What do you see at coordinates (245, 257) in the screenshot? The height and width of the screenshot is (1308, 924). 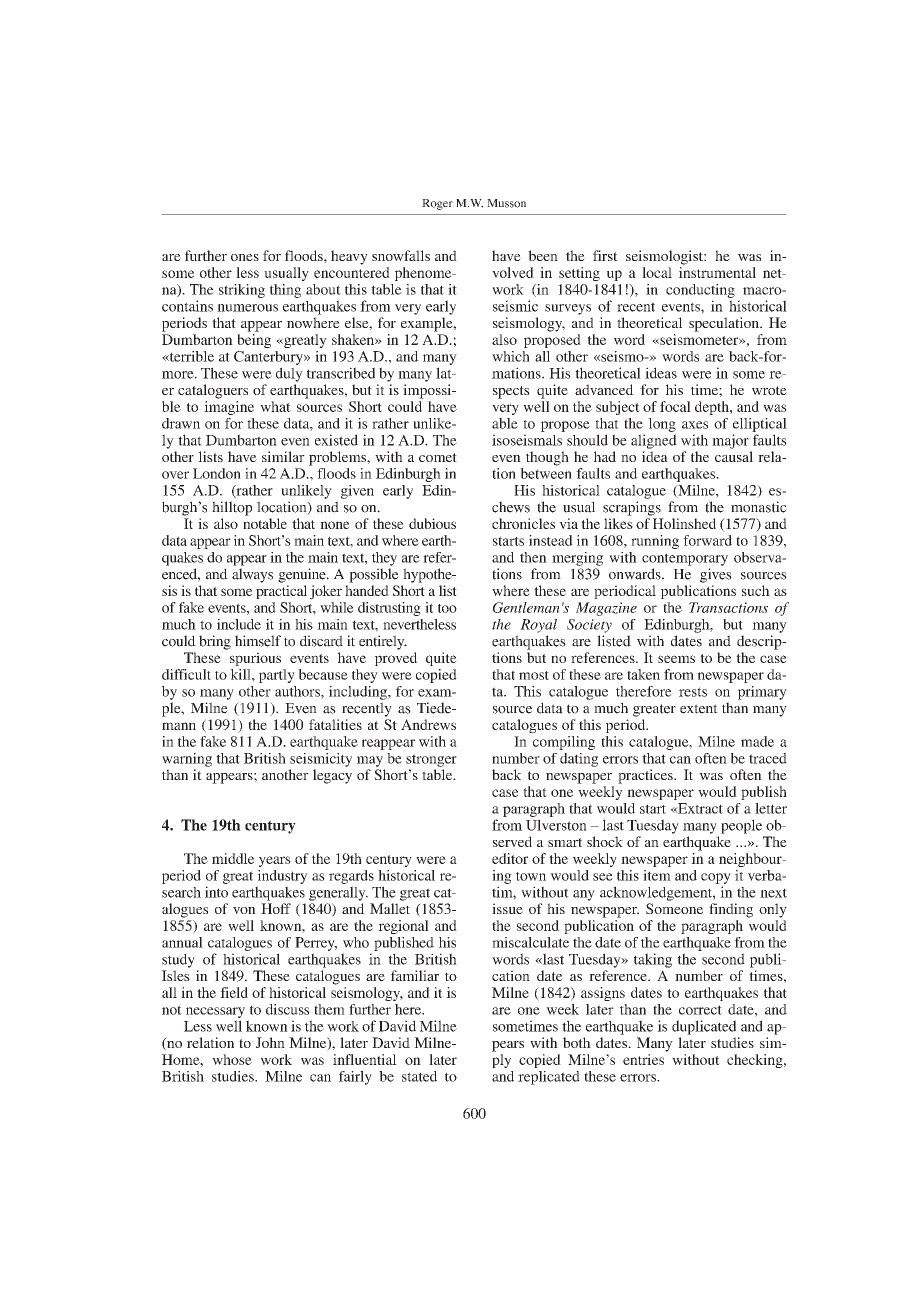 I see `ones` at bounding box center [245, 257].
